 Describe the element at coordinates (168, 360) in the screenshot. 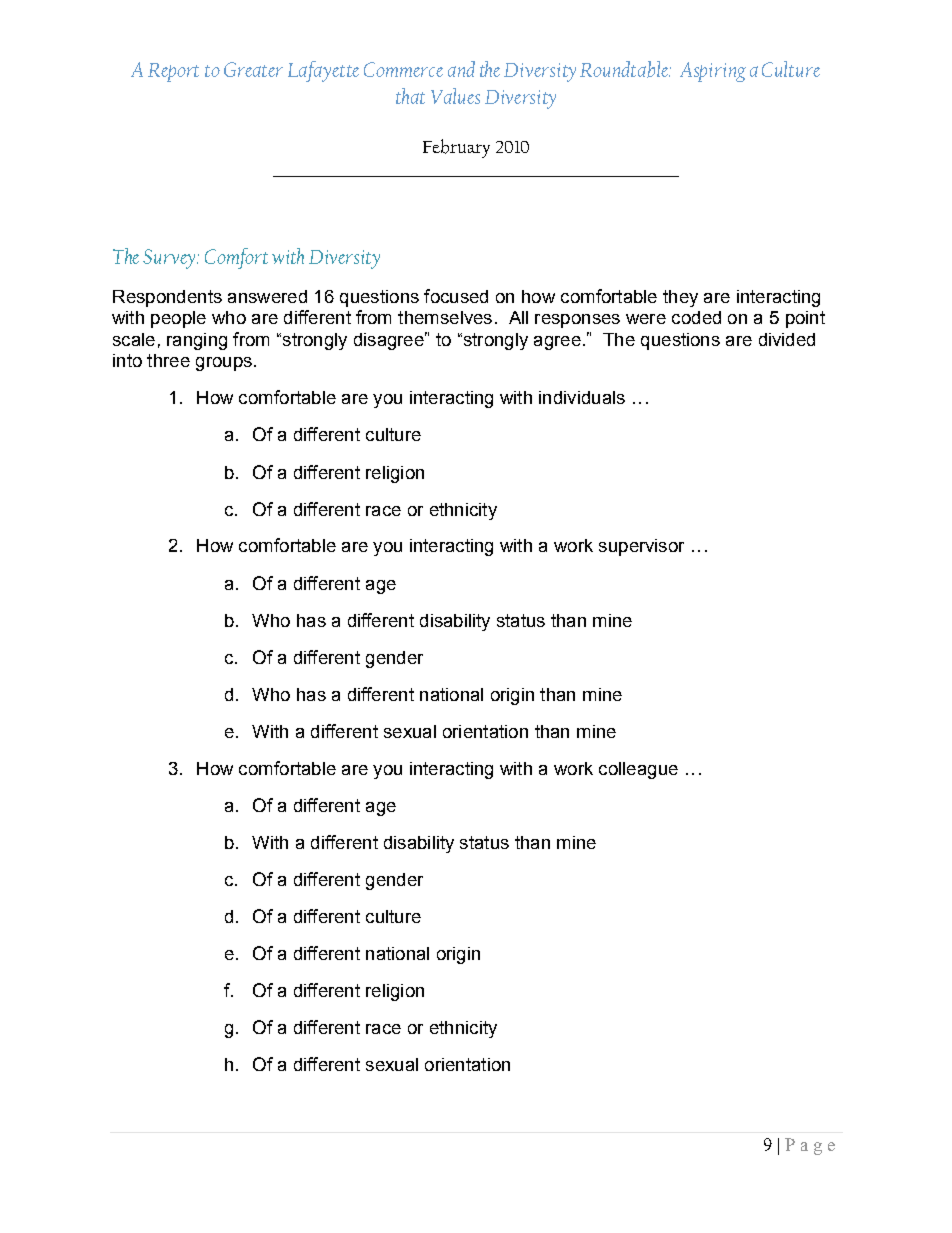

I see `three` at that location.
